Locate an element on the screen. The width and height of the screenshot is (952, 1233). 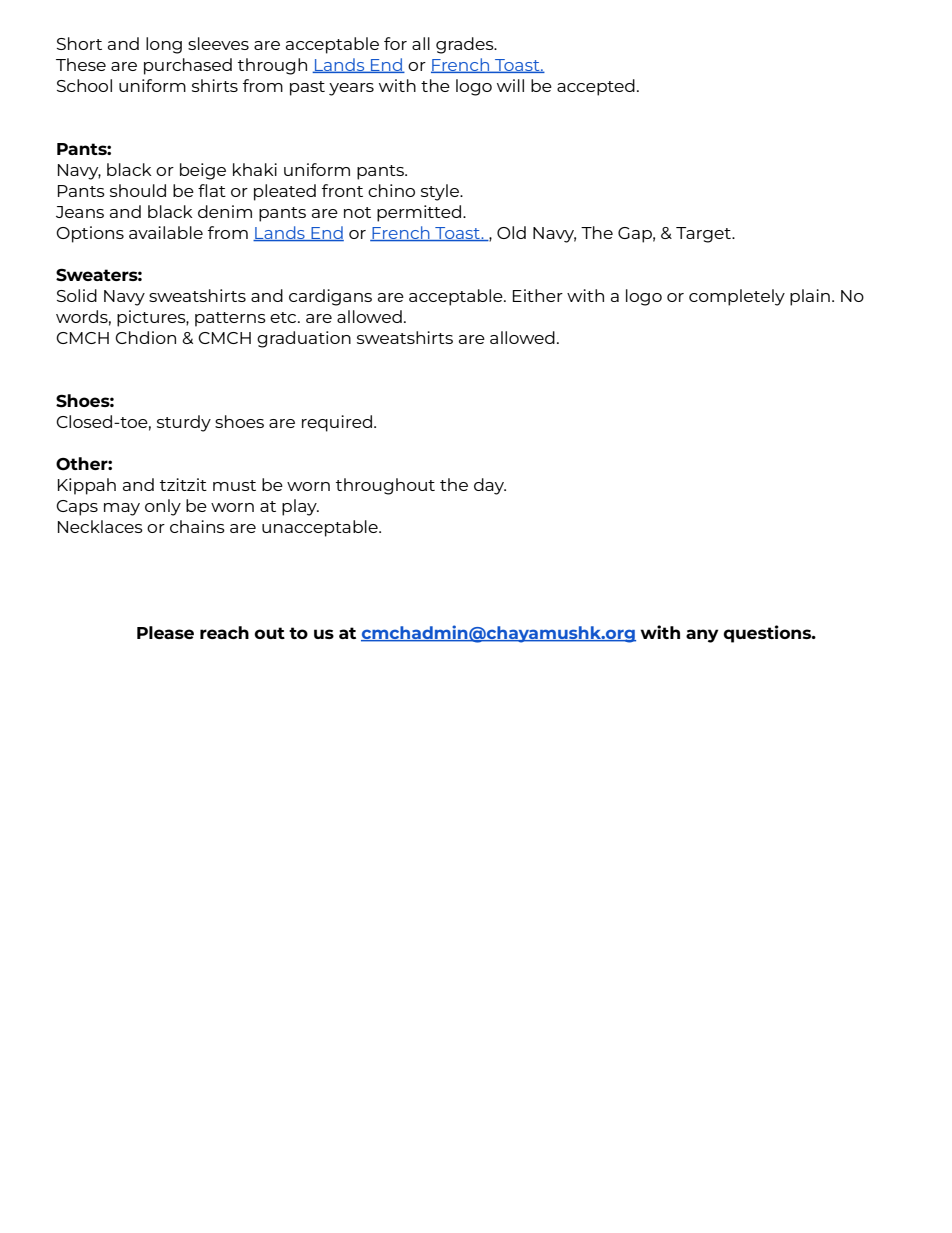
any is located at coordinates (702, 636).
